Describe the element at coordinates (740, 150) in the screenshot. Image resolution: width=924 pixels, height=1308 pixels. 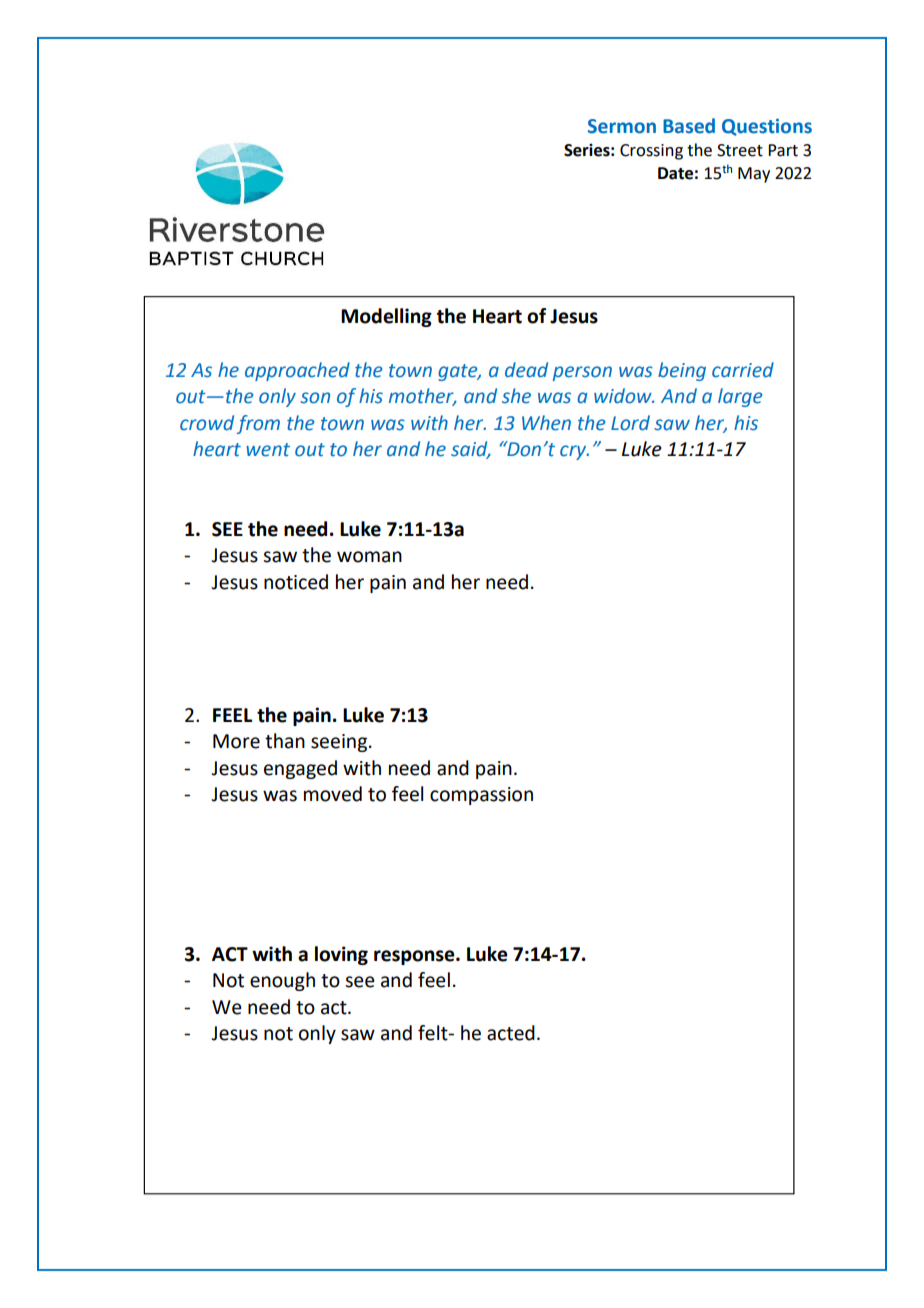
I see `Street` at that location.
